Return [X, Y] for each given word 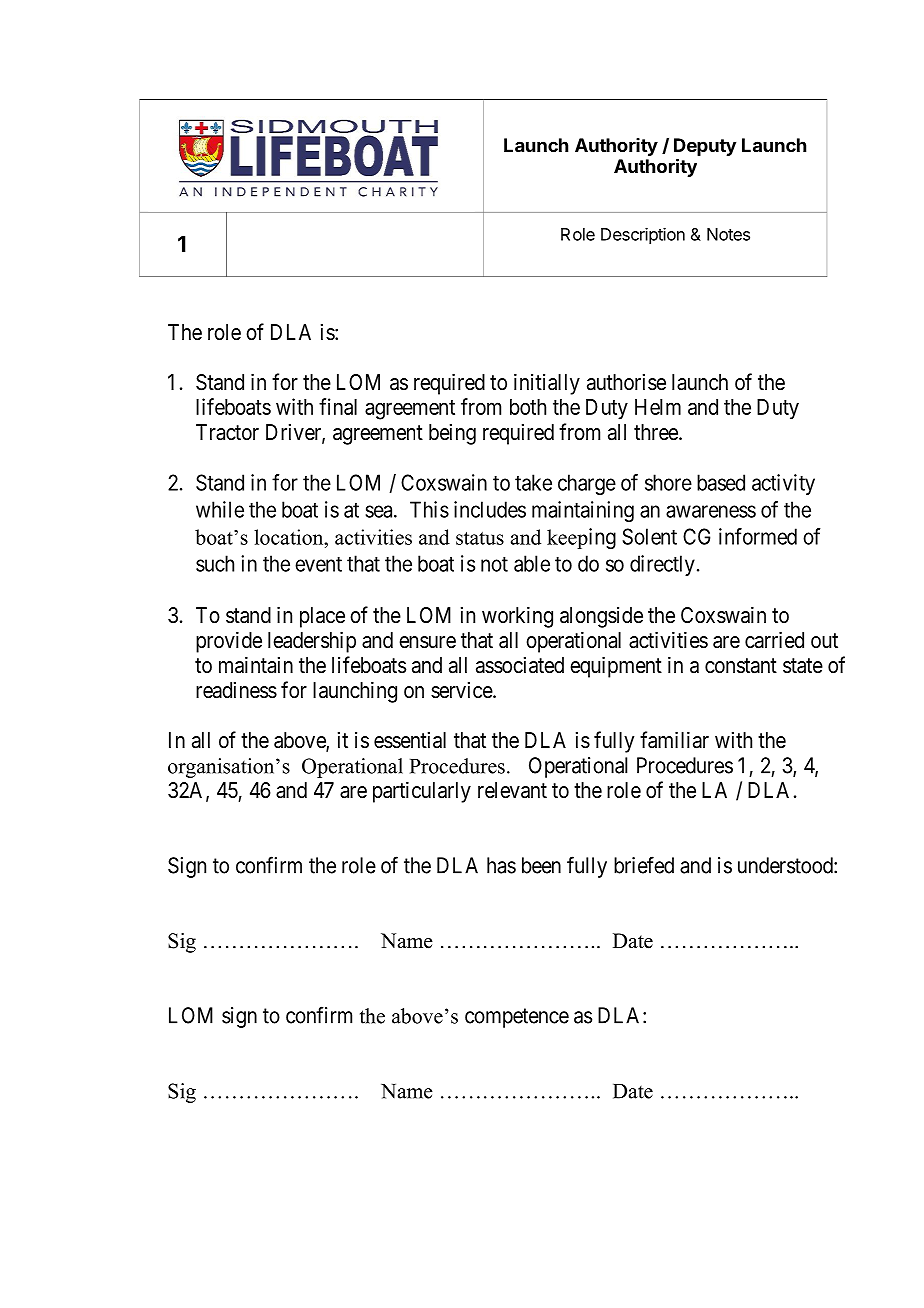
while [220, 509]
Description [643, 235]
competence [517, 1018]
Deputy [705, 147]
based [721, 482]
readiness [236, 690]
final [338, 406]
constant [741, 666]
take [533, 482]
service [462, 690]
